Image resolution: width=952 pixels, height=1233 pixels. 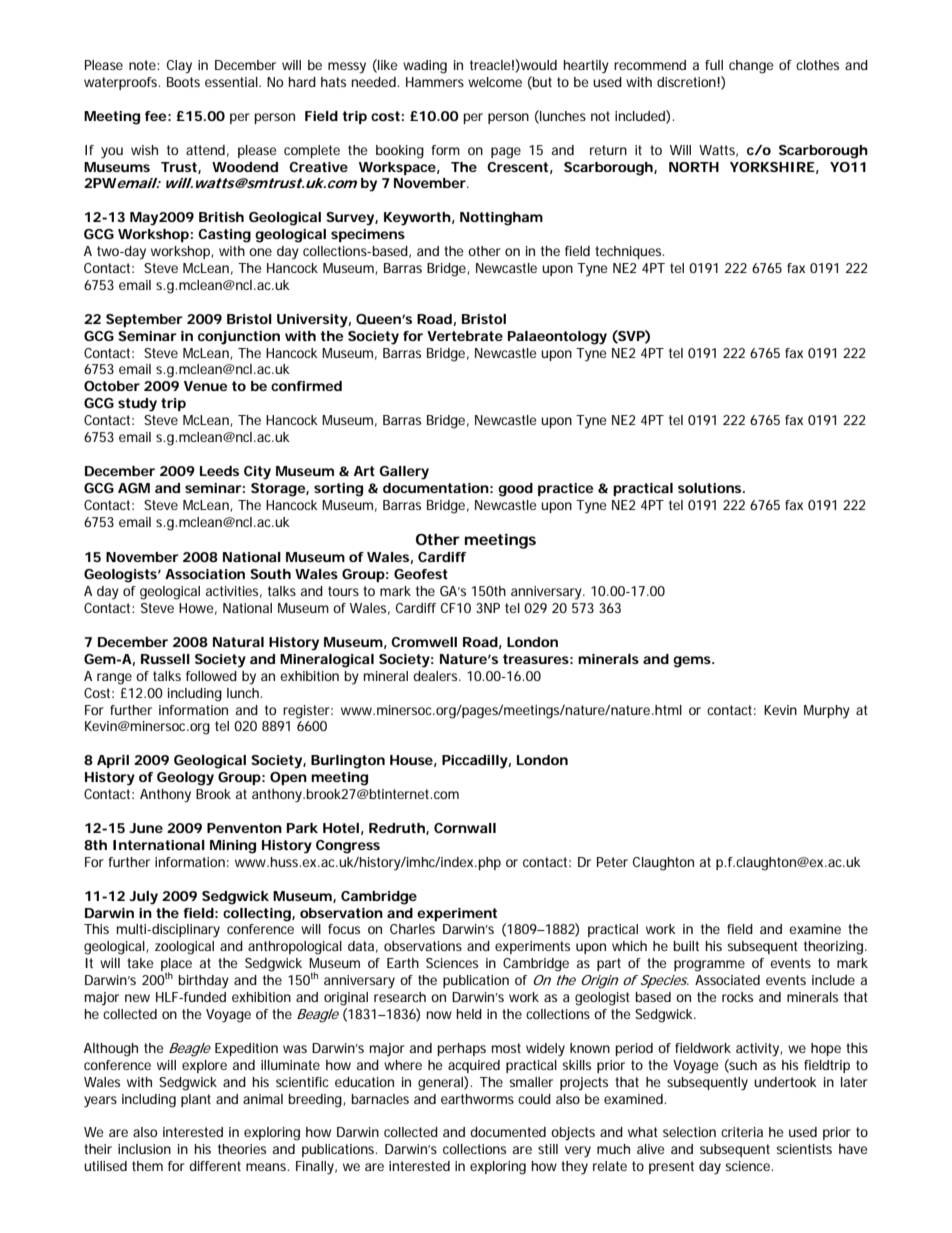 What do you see at coordinates (751, 67) in the screenshot?
I see `change` at bounding box center [751, 67].
